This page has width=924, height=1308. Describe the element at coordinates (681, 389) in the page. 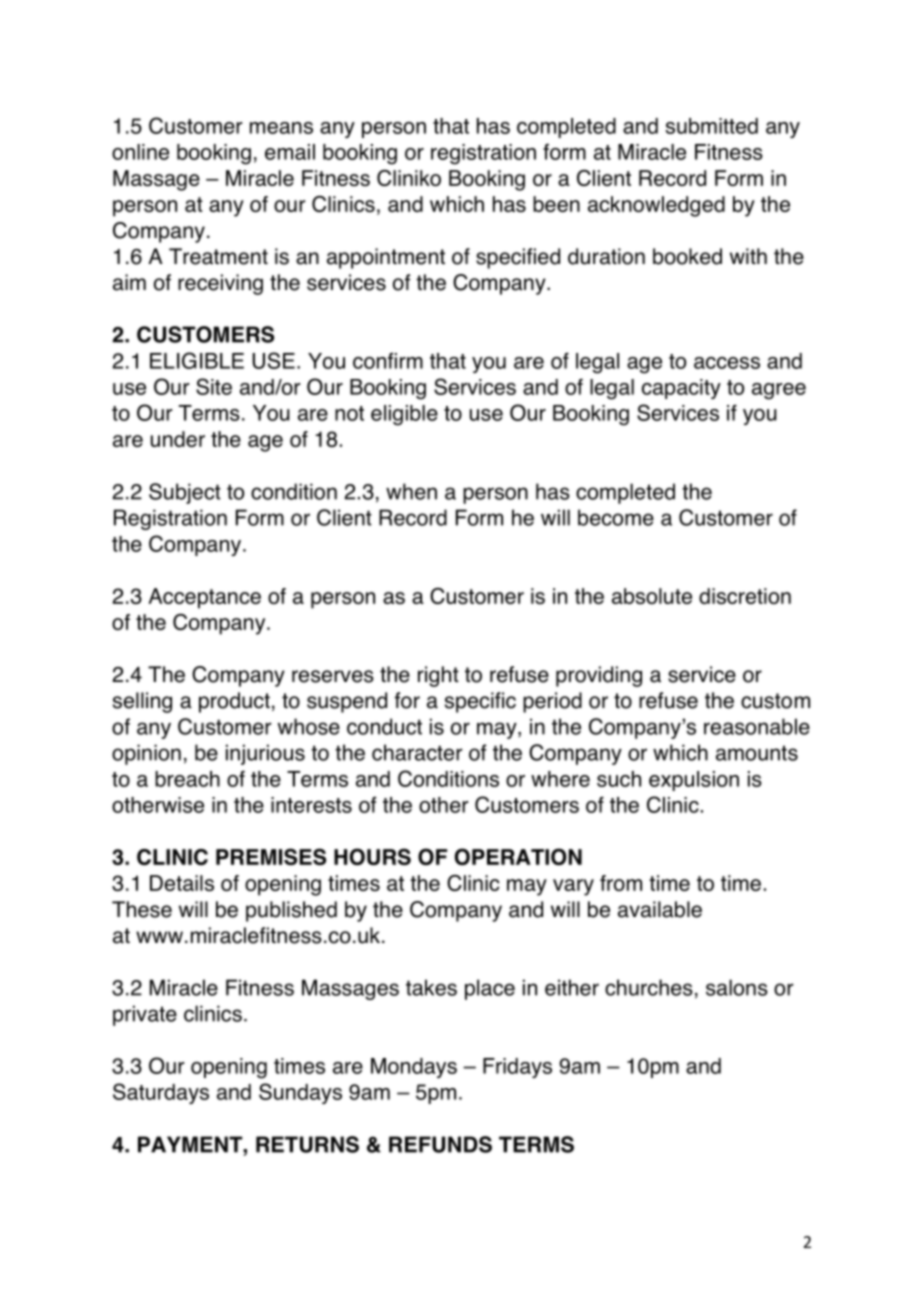

I see `capacity` at that location.
